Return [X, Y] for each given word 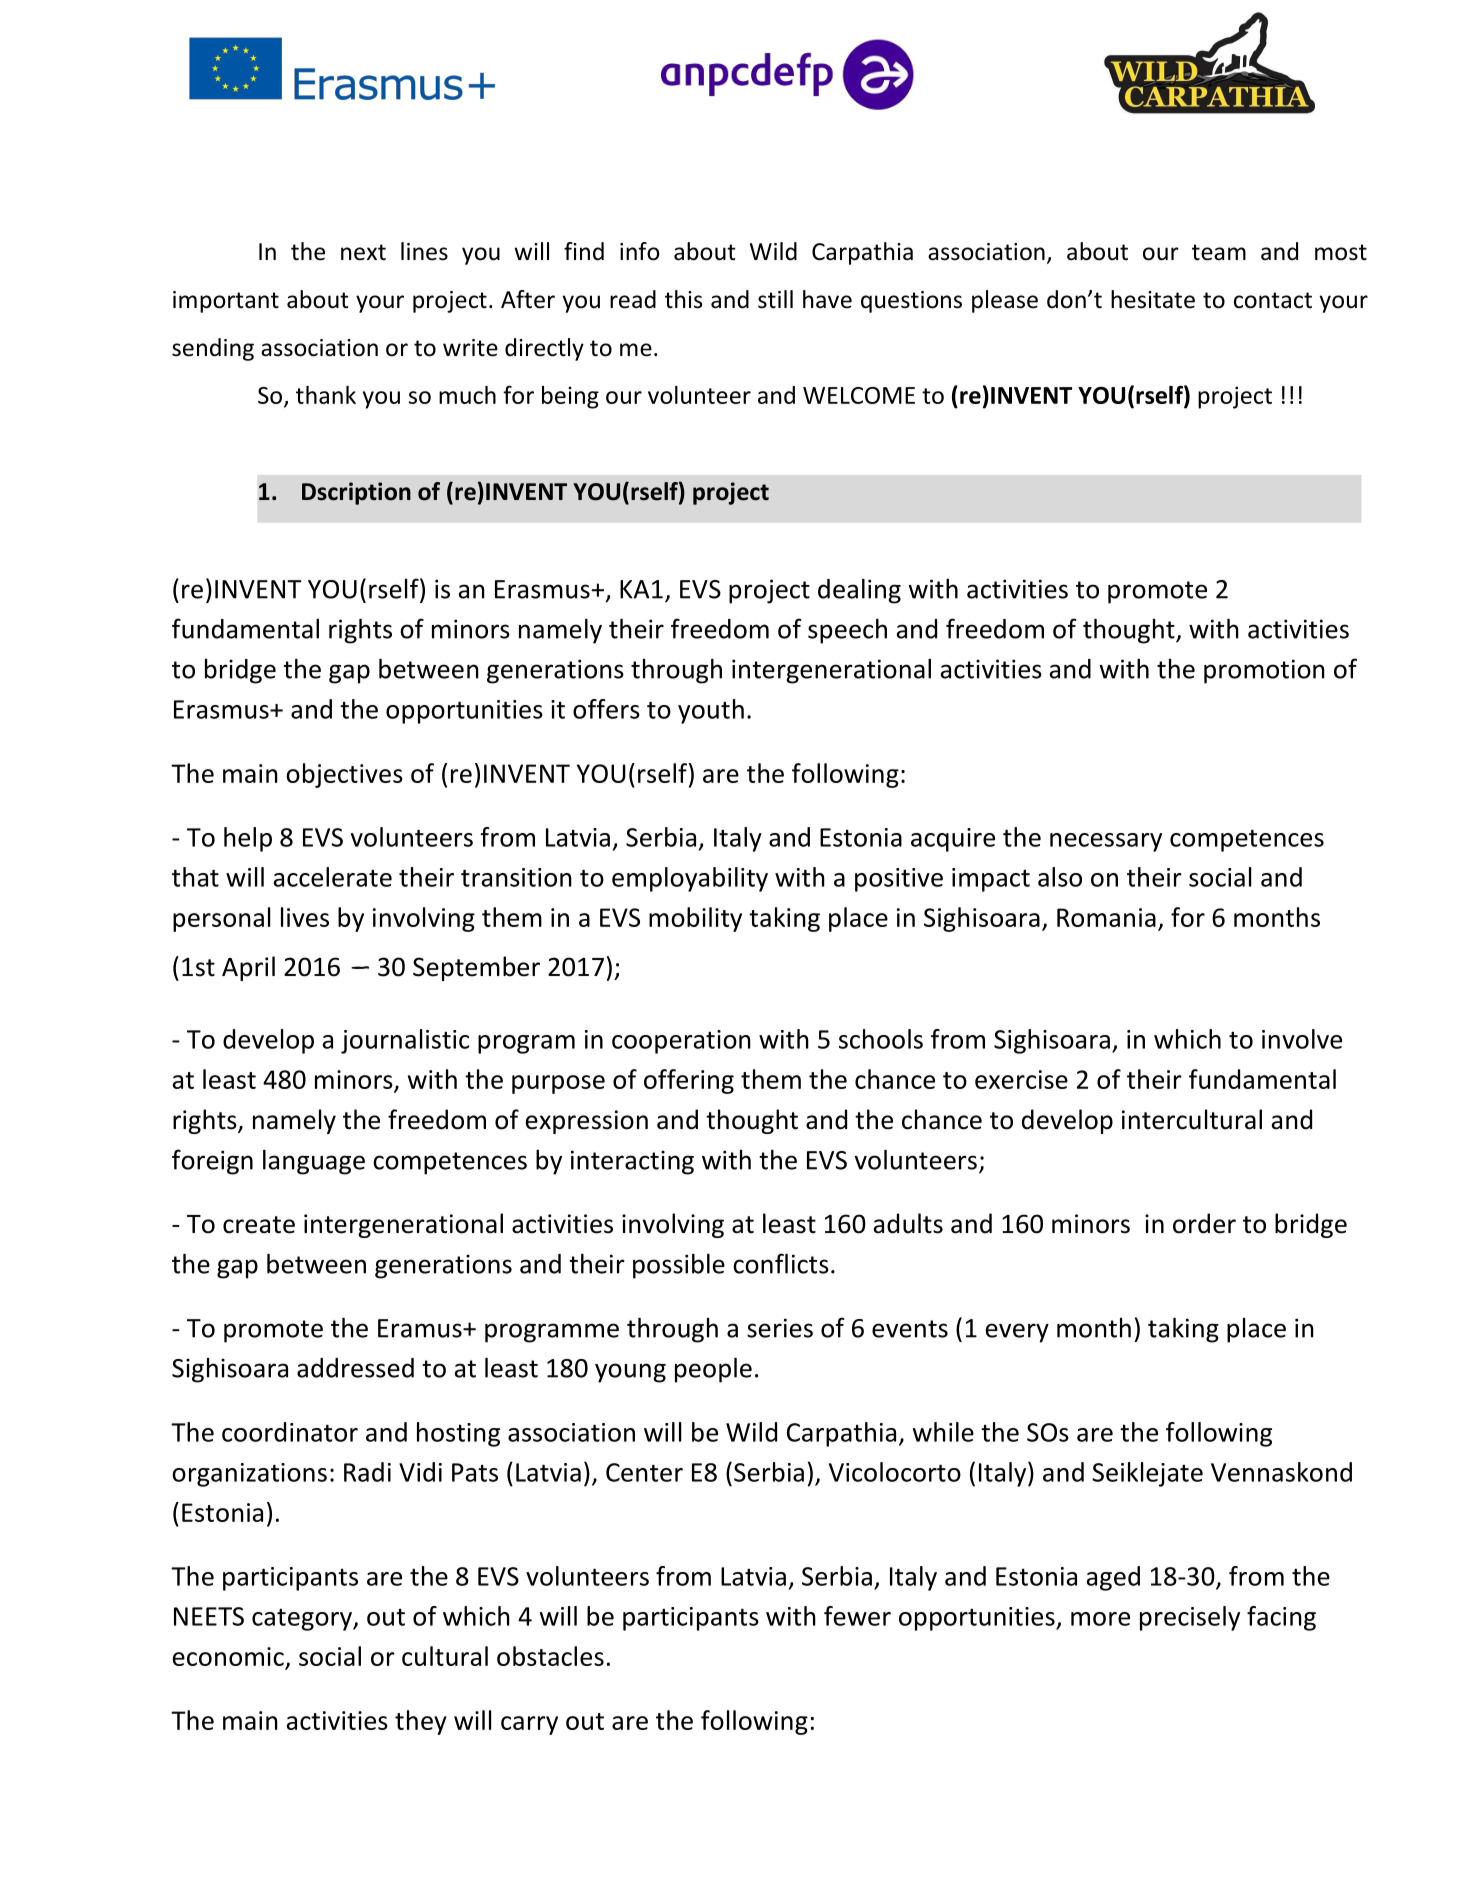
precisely [1190, 1618]
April [248, 968]
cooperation [681, 1042]
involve [1302, 1039]
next [363, 252]
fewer [857, 1616]
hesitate [1153, 299]
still [775, 299]
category [303, 1620]
